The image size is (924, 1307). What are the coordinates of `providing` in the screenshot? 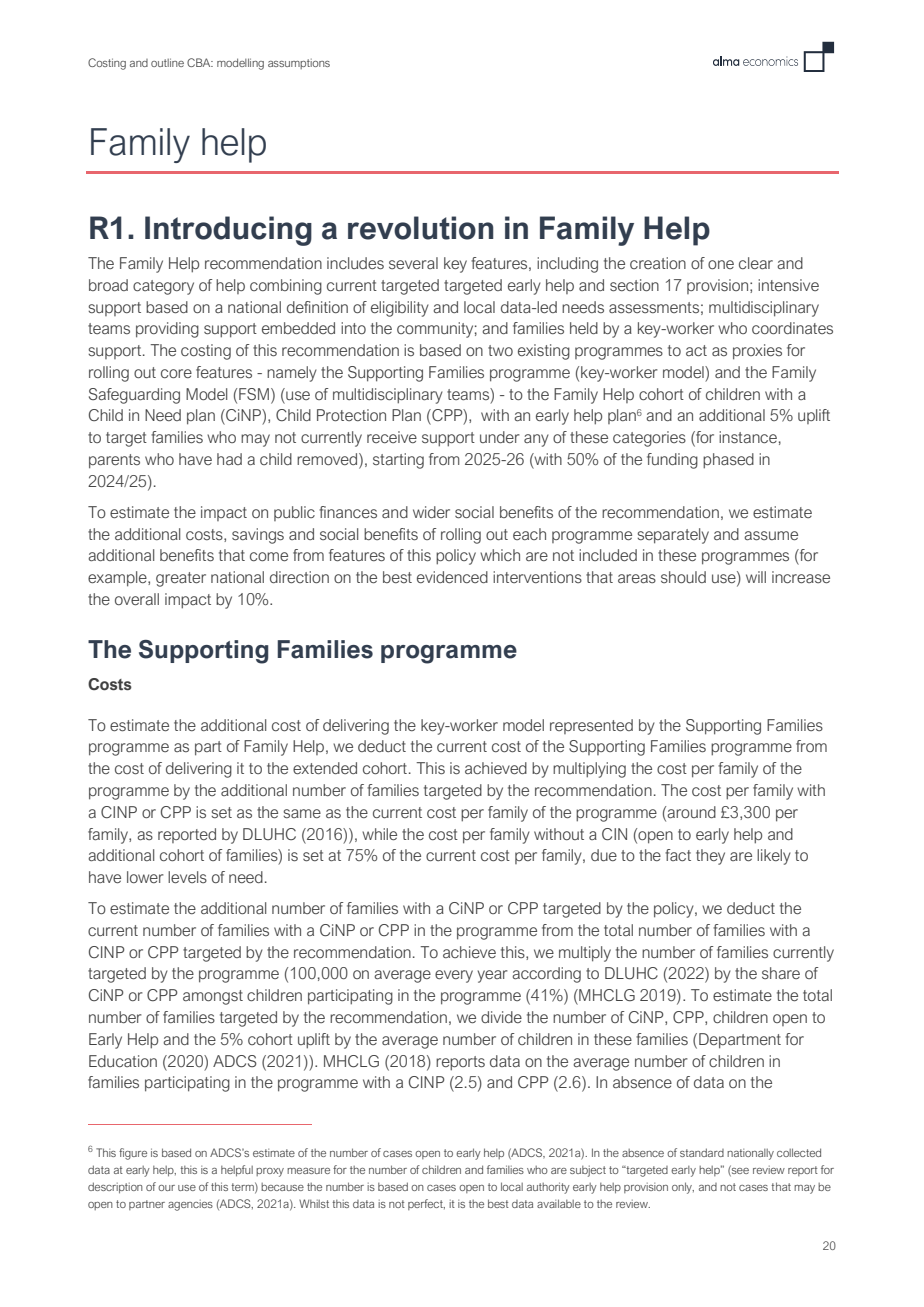 It's located at (167, 330).
